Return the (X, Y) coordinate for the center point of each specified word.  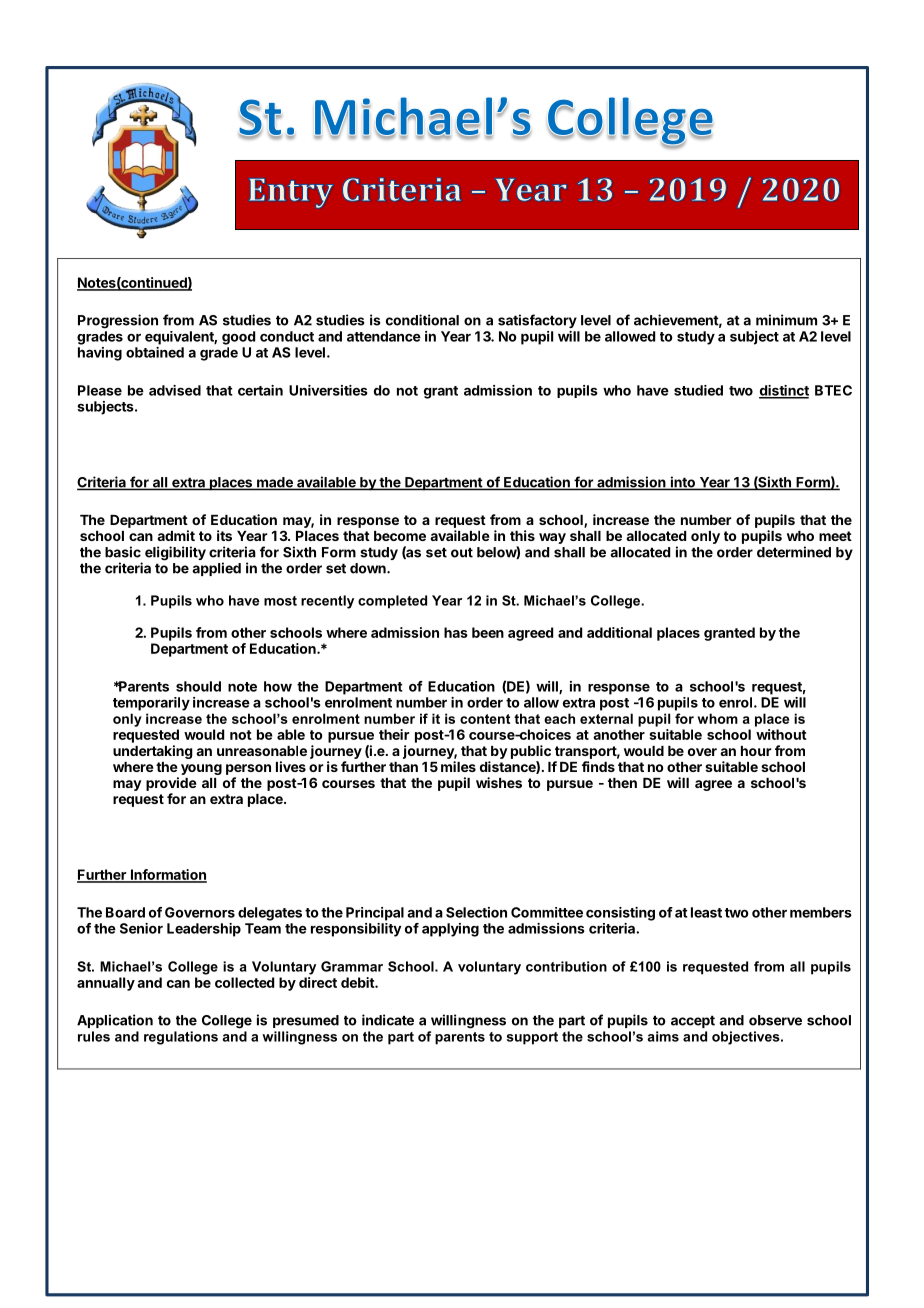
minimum (786, 320)
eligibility (175, 553)
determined (794, 552)
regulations (181, 1038)
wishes (499, 782)
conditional (422, 320)
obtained (155, 352)
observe (775, 1020)
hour (756, 751)
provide (171, 784)
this (522, 535)
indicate (388, 1020)
